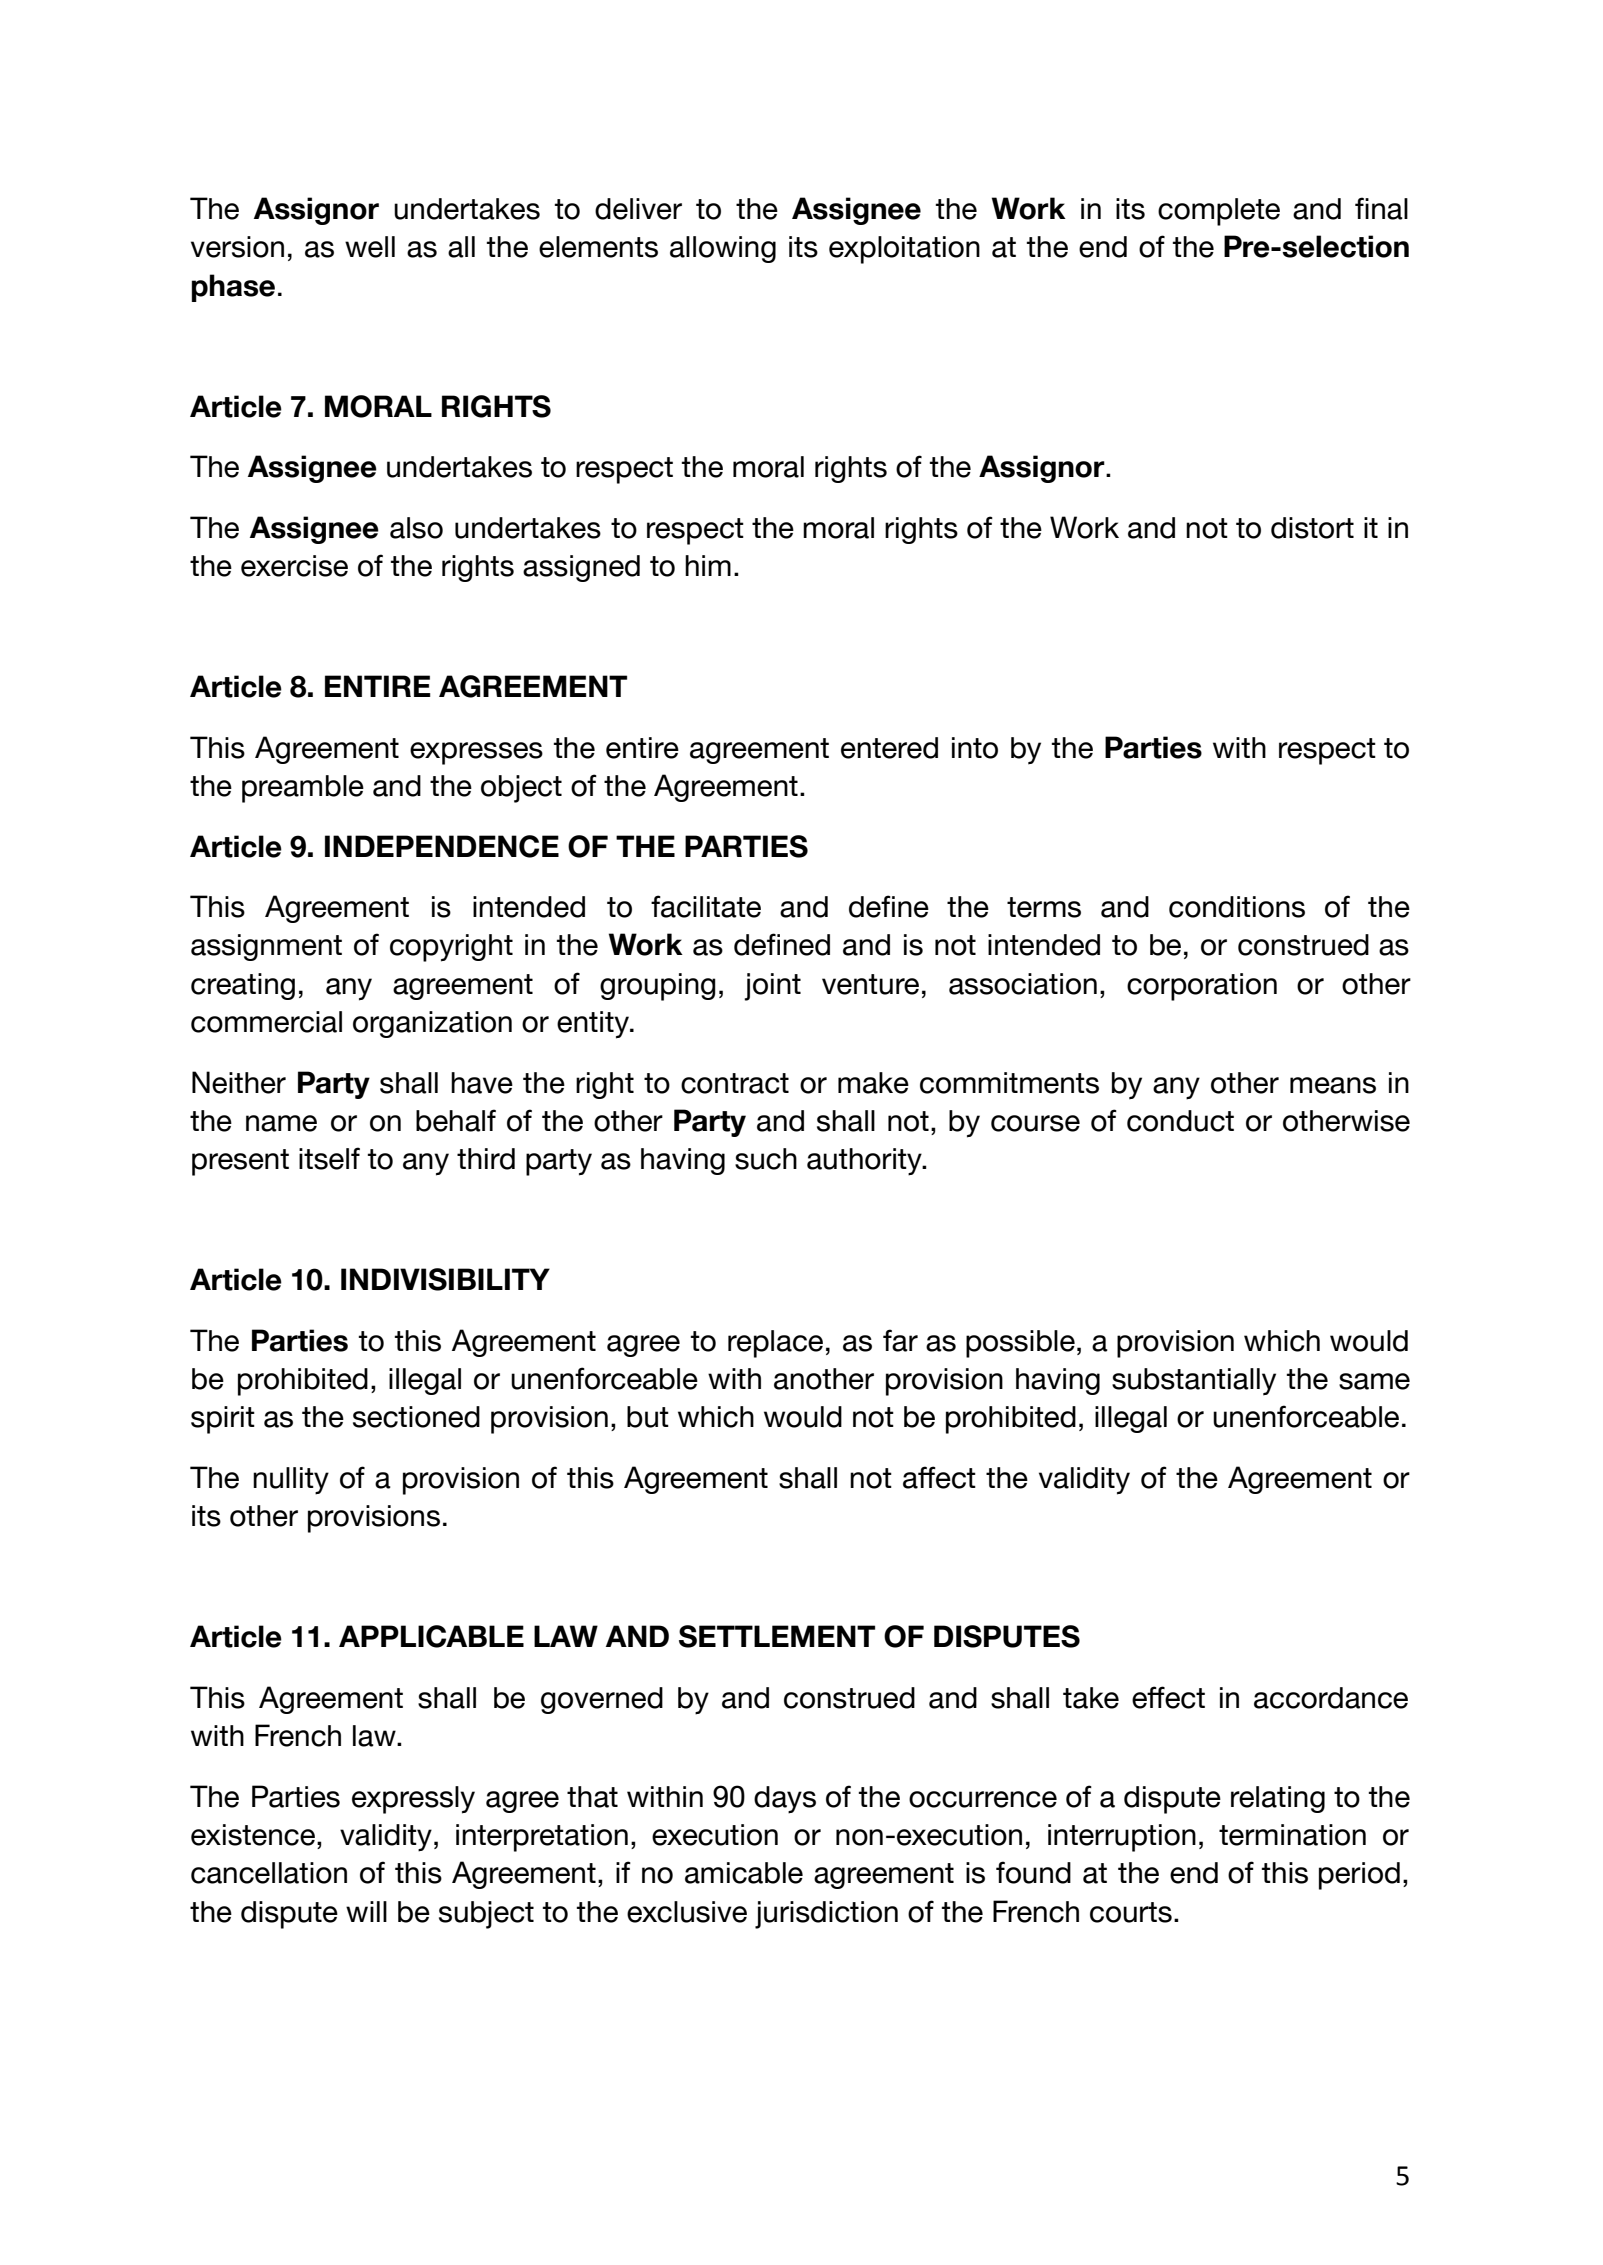  Describe the element at coordinates (1219, 212) in the screenshot. I see `complete` at that location.
